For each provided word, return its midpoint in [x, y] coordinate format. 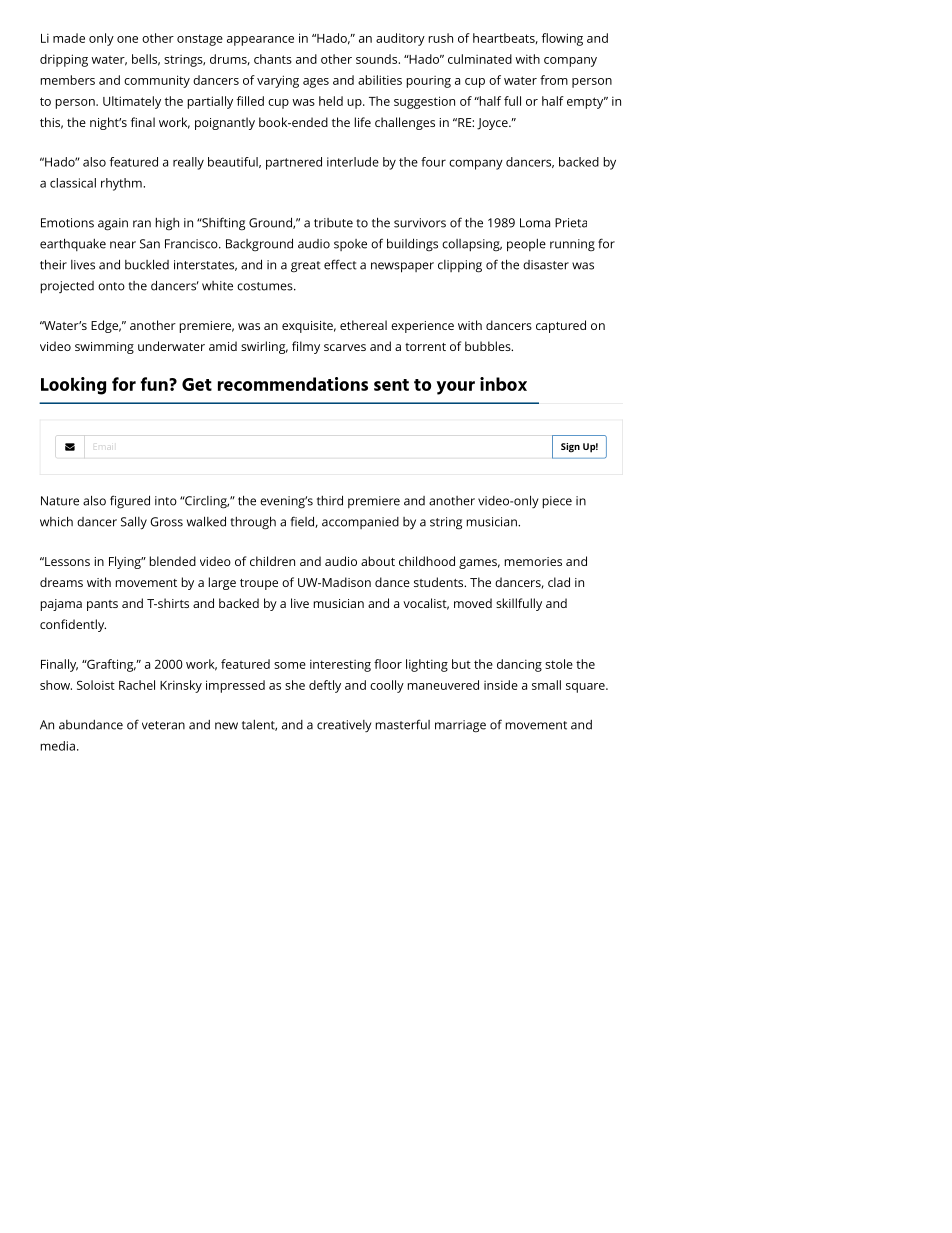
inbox [503, 384]
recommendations [293, 384]
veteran [163, 725]
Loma [535, 223]
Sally [134, 523]
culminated [480, 59]
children [272, 561]
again [113, 224]
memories [533, 561]
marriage [460, 726]
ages [316, 83]
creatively [344, 726]
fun [155, 384]
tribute [333, 223]
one [127, 39]
